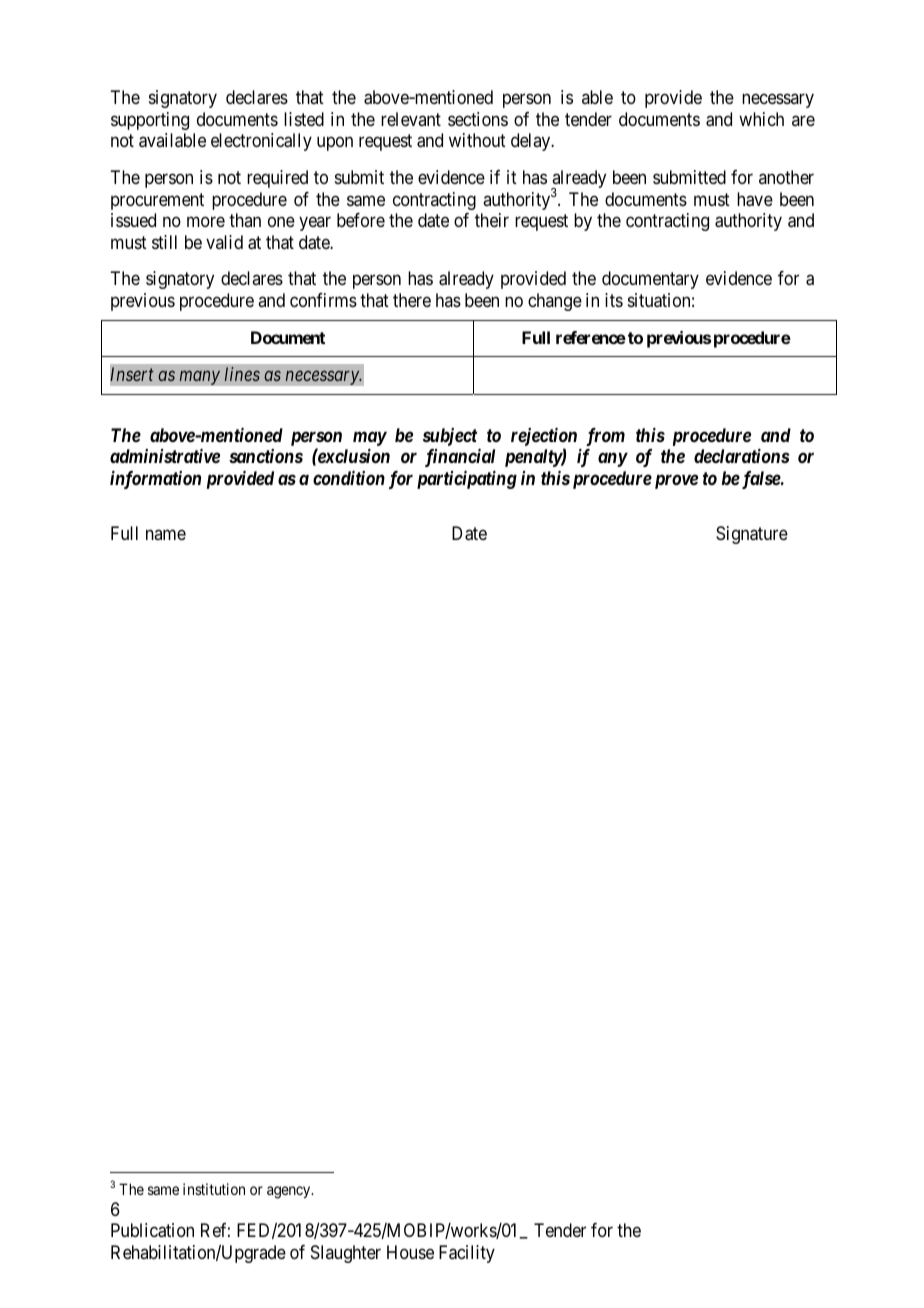 This page has width=924, height=1308. Describe the element at coordinates (261, 142) in the page. I see `electronically` at that location.
